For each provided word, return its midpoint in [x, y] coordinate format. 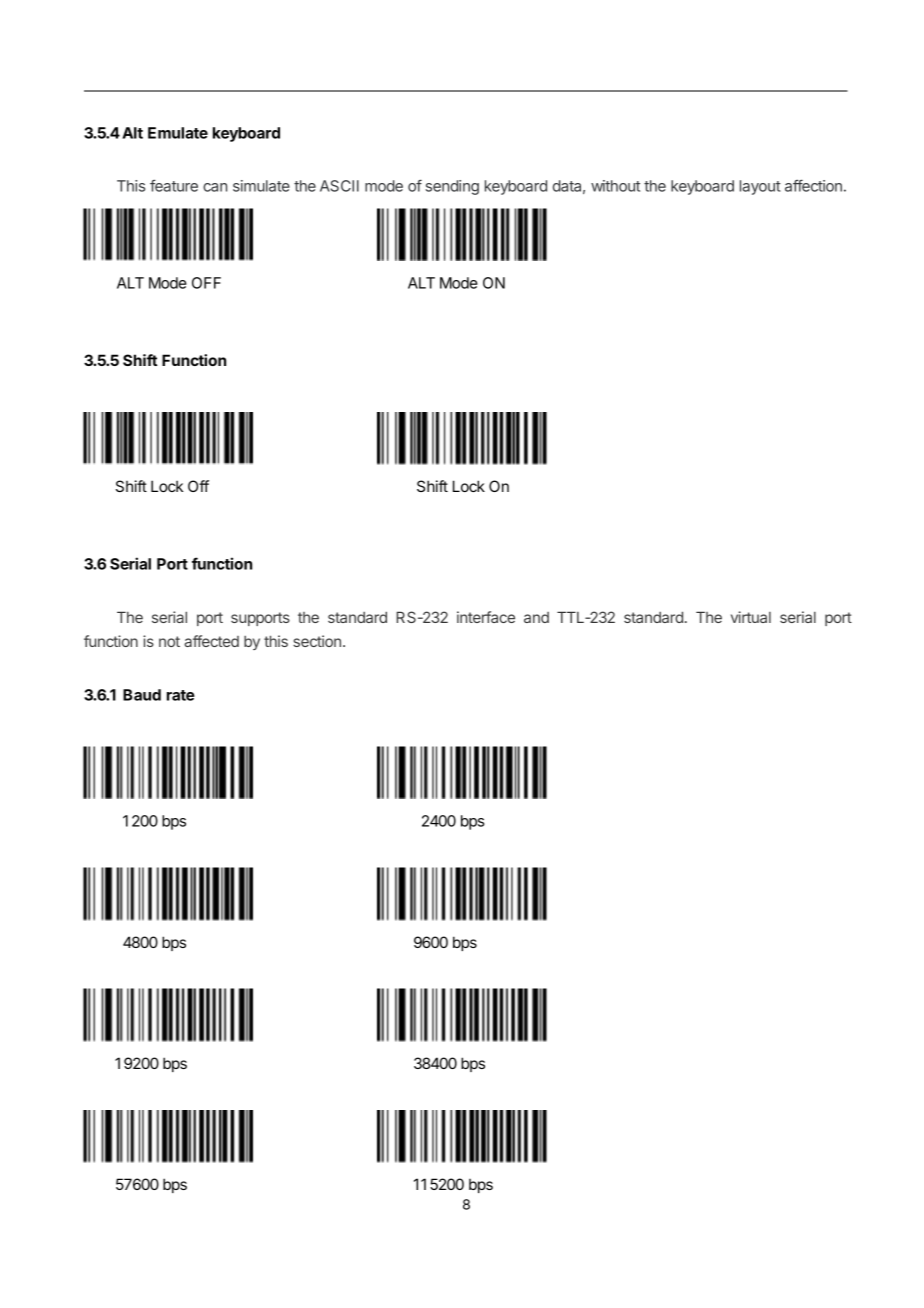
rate [181, 695]
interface [486, 617]
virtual [751, 617]
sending [452, 187]
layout [760, 187]
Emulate [178, 133]
